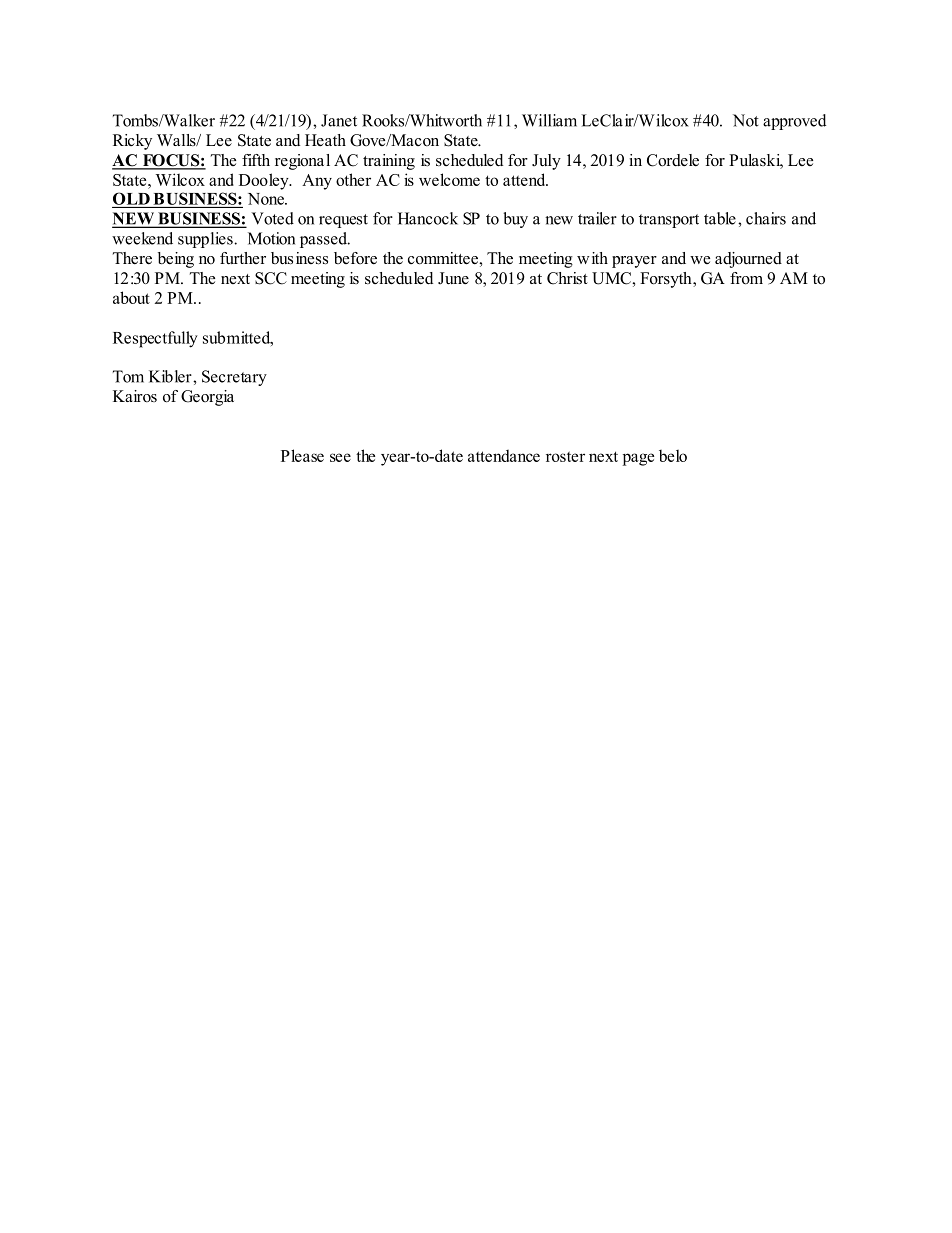 This page has width=952, height=1233. I want to click on Please, so click(302, 455).
